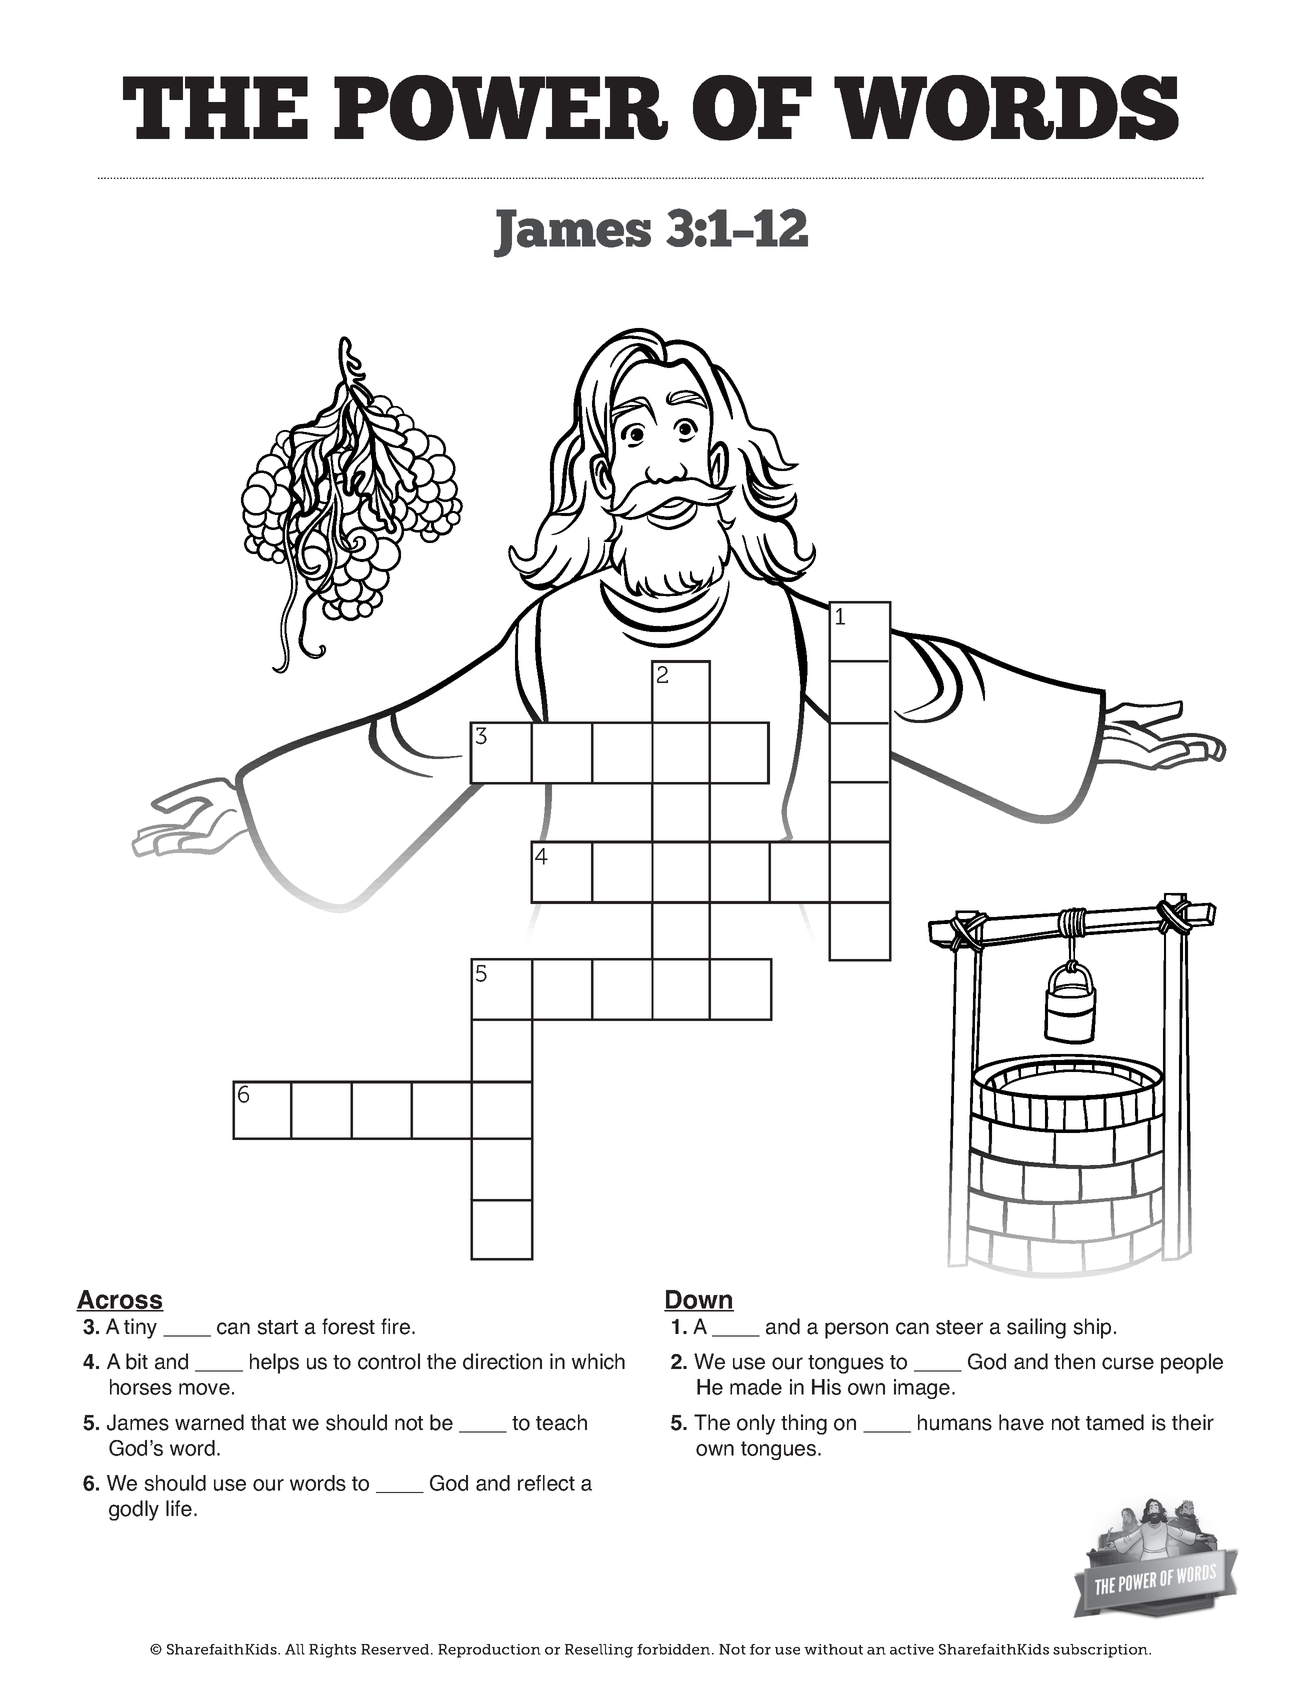 The image size is (1303, 1686). I want to click on ship, so click(1092, 1328).
